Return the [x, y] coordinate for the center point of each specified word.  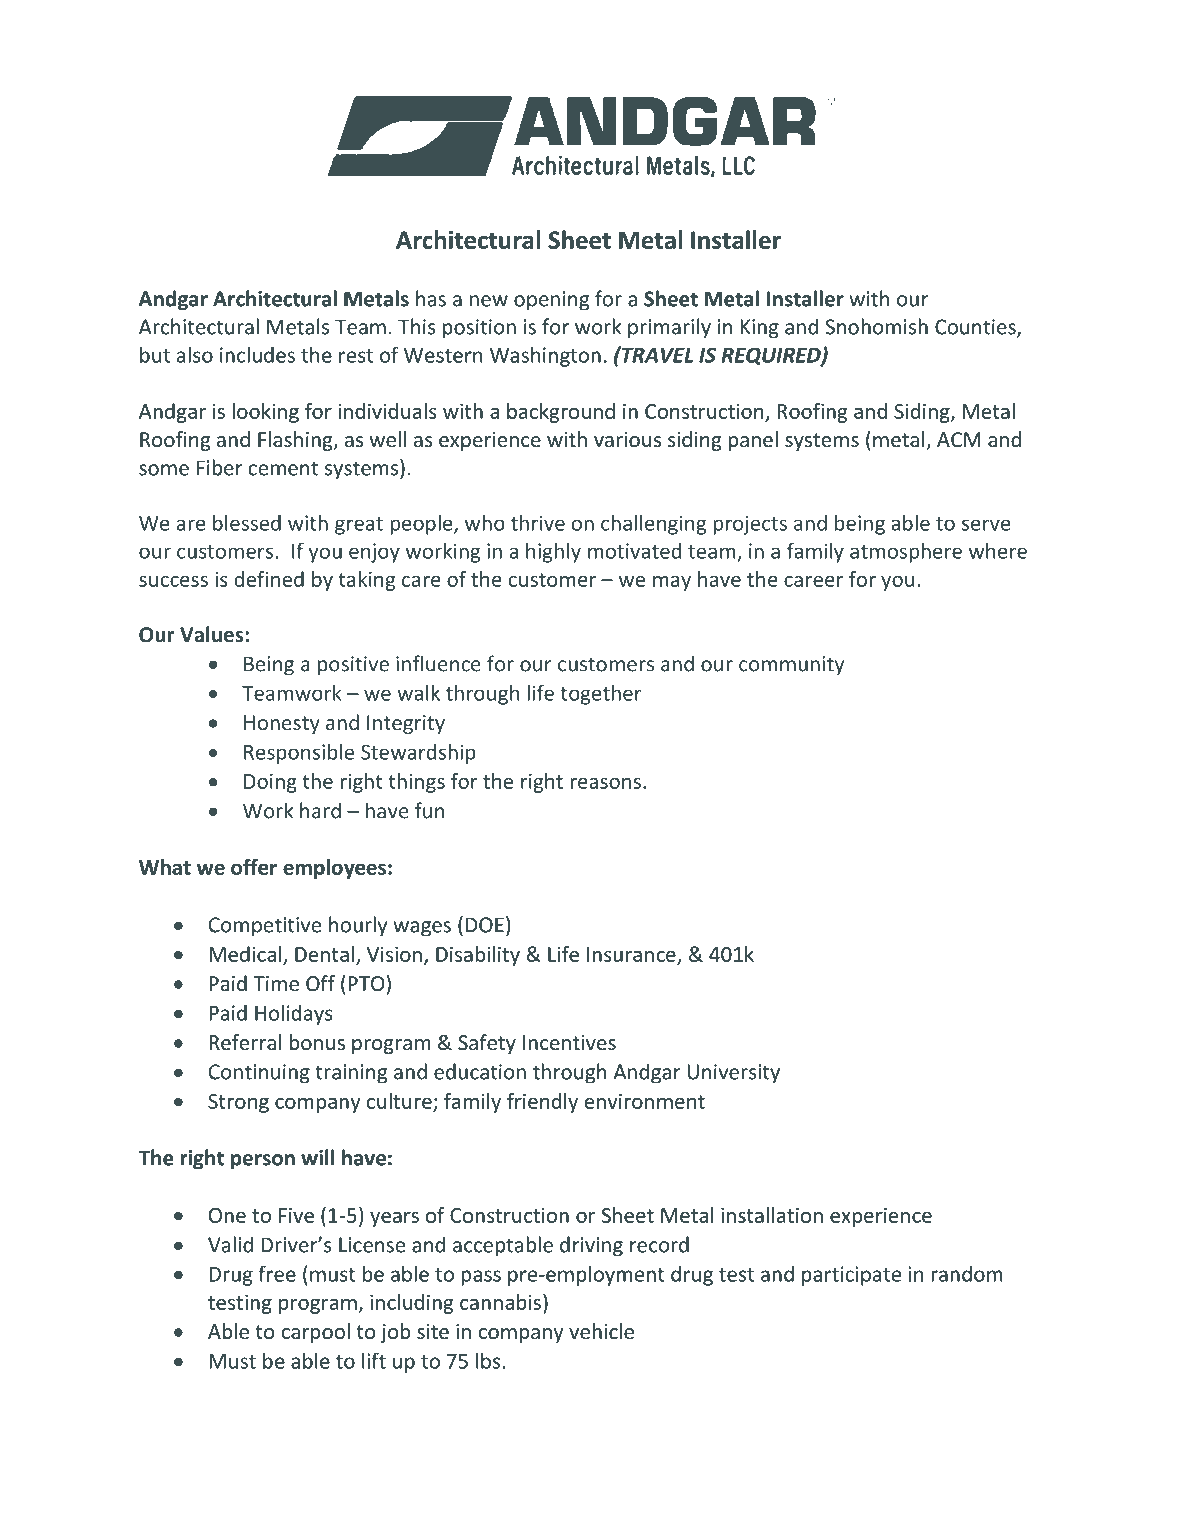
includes [257, 355]
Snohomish [877, 326]
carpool [315, 1333]
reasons [605, 783]
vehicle [601, 1331]
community [791, 666]
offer [254, 867]
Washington [545, 357]
